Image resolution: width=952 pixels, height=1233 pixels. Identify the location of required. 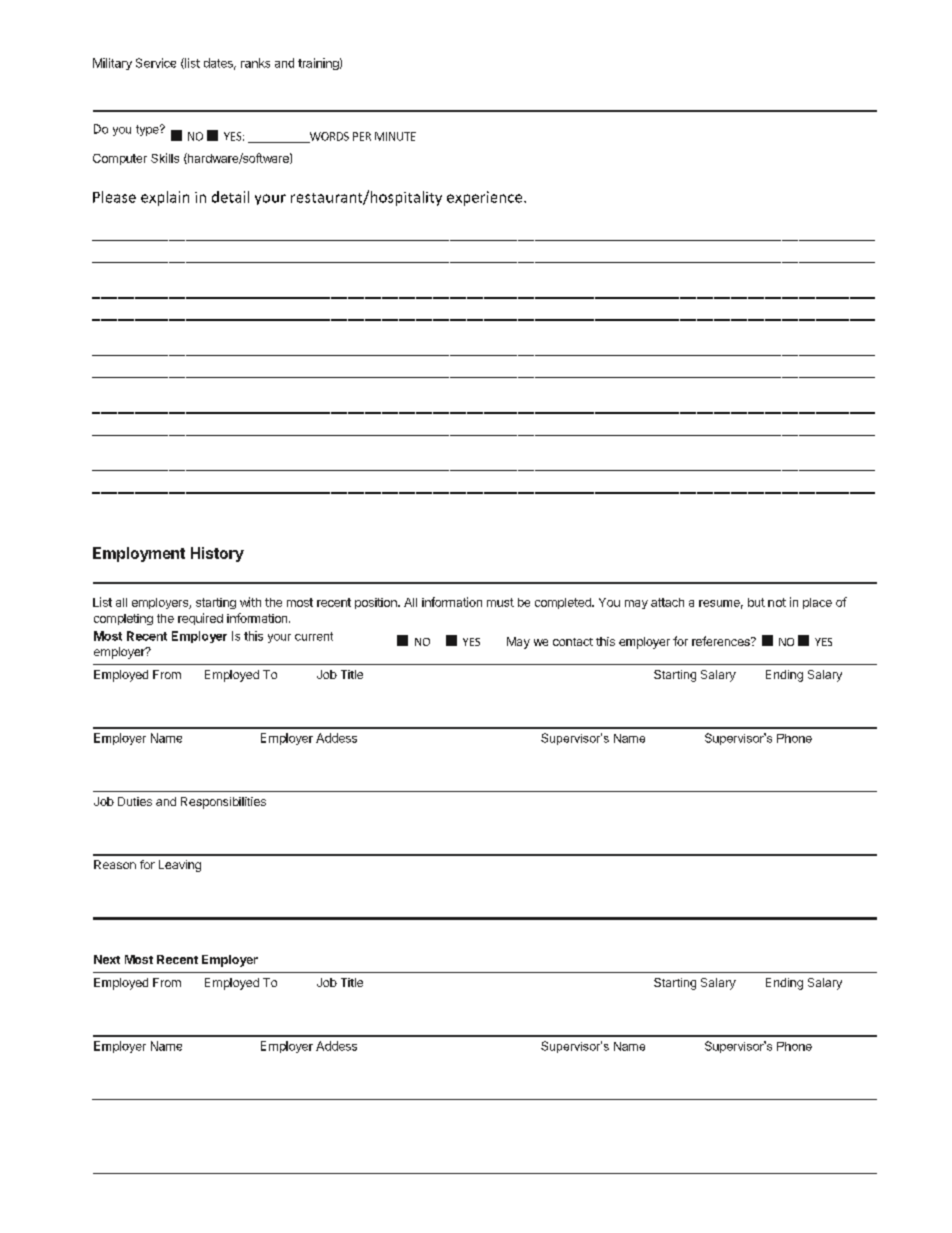
(200, 619).
